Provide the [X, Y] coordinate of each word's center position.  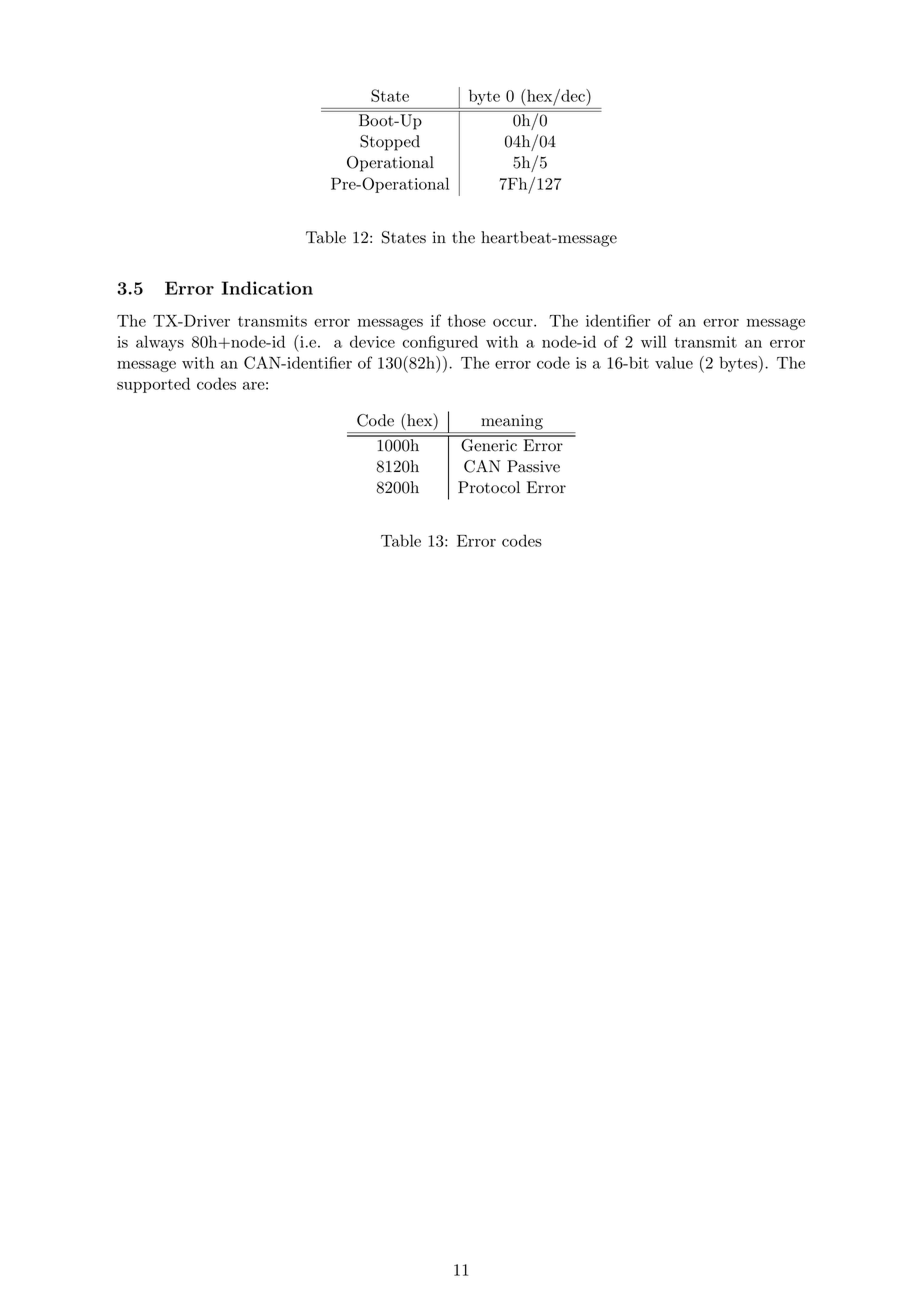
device [372, 341]
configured [440, 343]
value [674, 362]
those [466, 320]
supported [153, 385]
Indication [267, 288]
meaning [512, 422]
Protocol [489, 487]
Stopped [390, 143]
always [160, 343]
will [654, 341]
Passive [533, 466]
